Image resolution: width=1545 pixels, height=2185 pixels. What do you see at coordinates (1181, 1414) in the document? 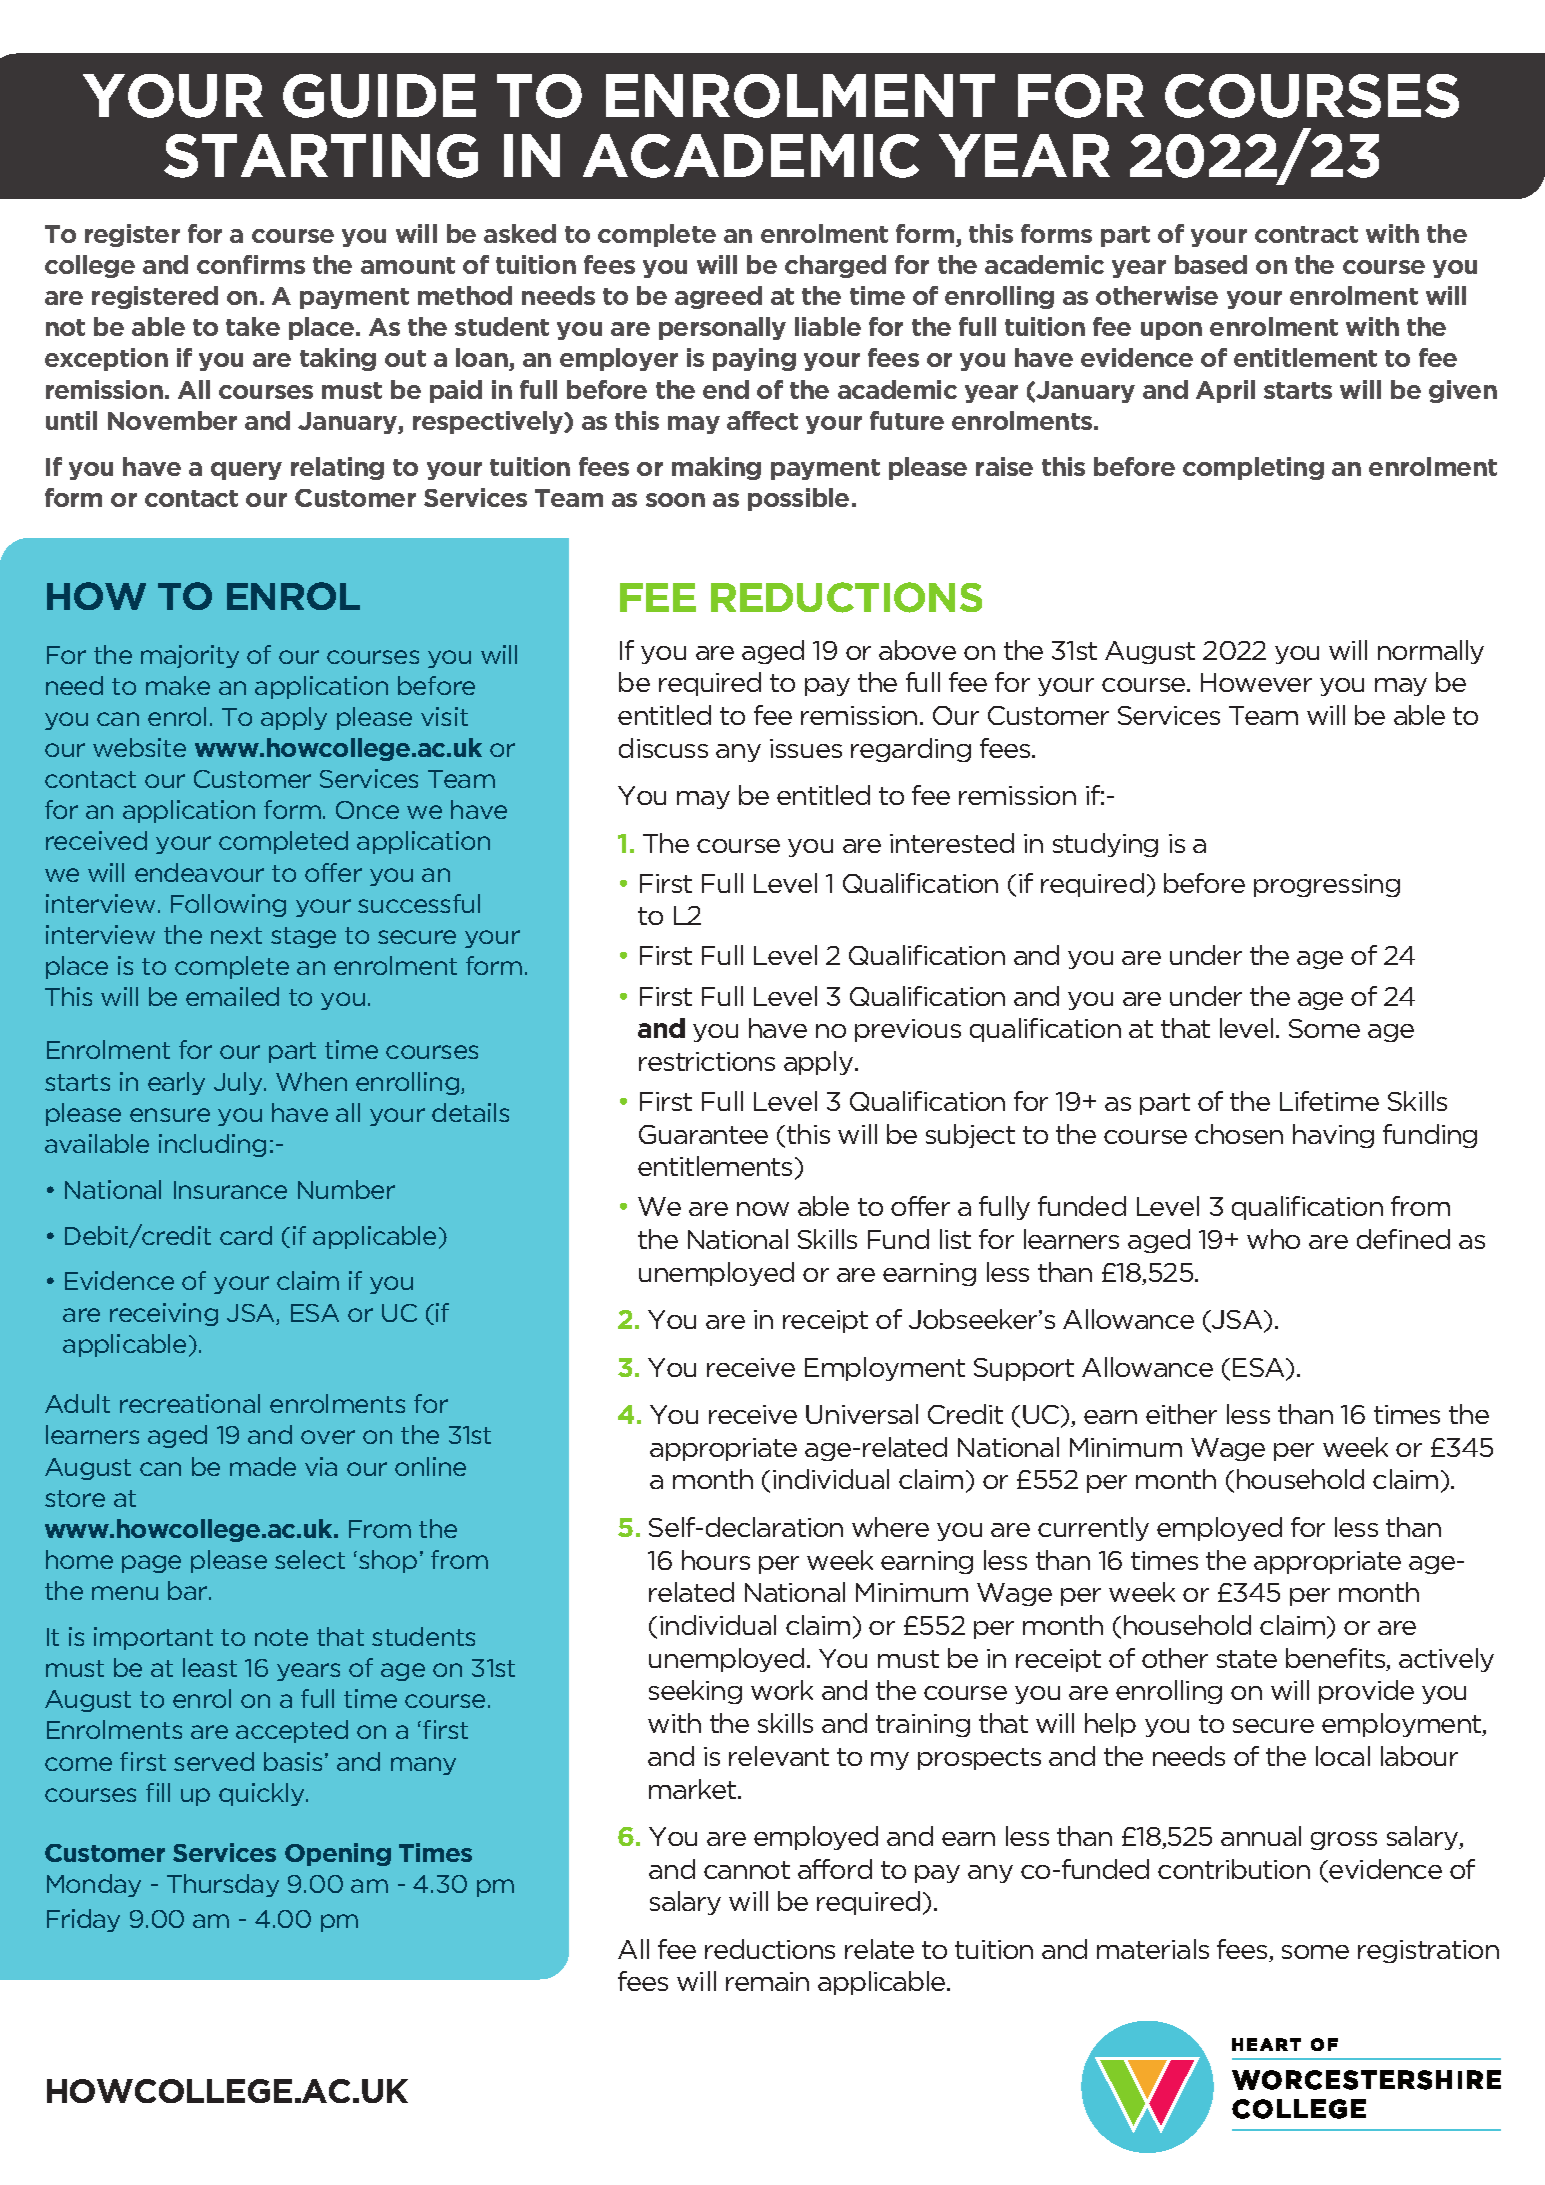
I see `either` at bounding box center [1181, 1414].
